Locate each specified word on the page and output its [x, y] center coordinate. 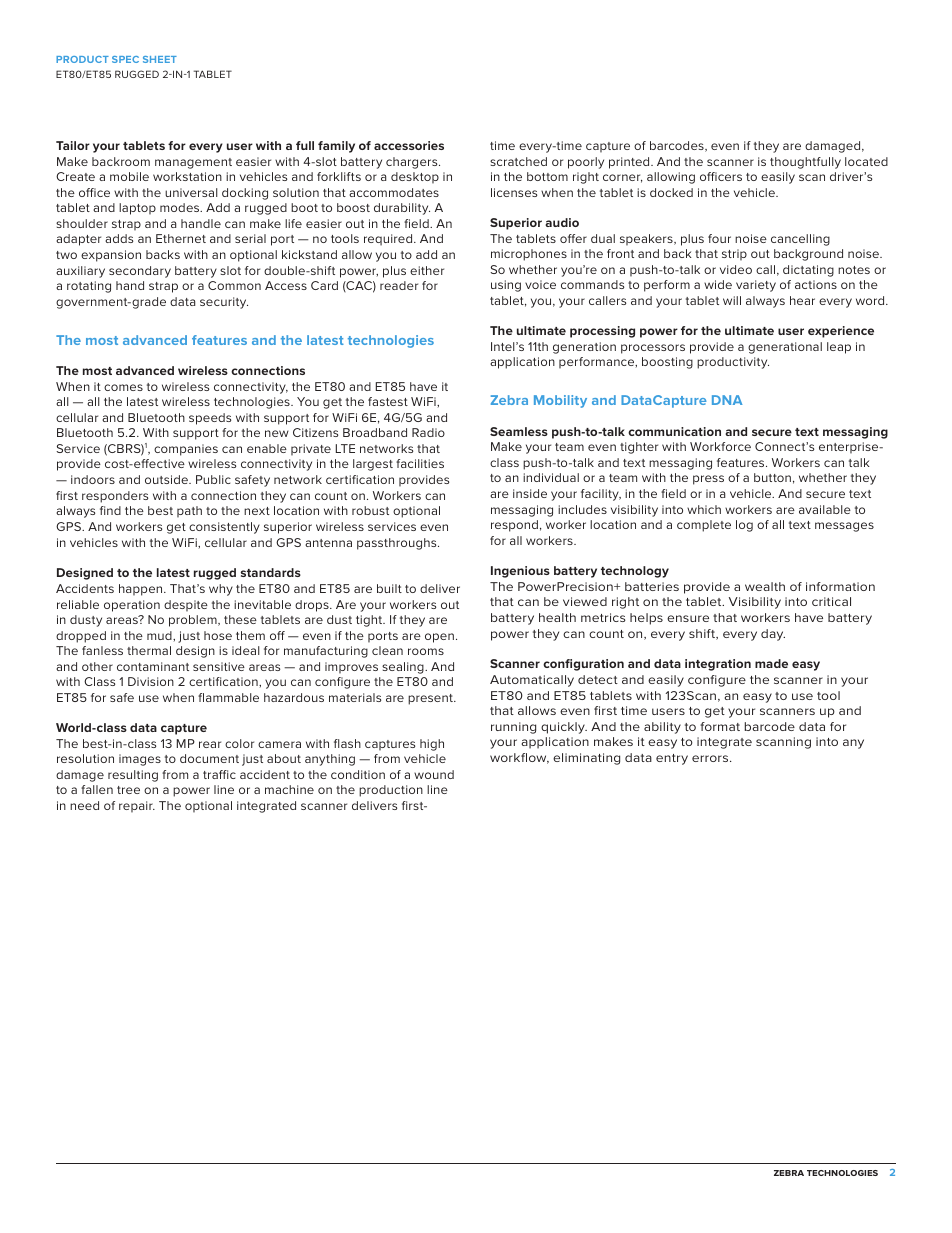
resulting [133, 776]
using [506, 286]
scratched [518, 161]
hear [802, 300]
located [866, 161]
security [224, 303]
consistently [224, 528]
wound [434, 774]
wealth [765, 586]
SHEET [160, 59]
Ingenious [520, 572]
